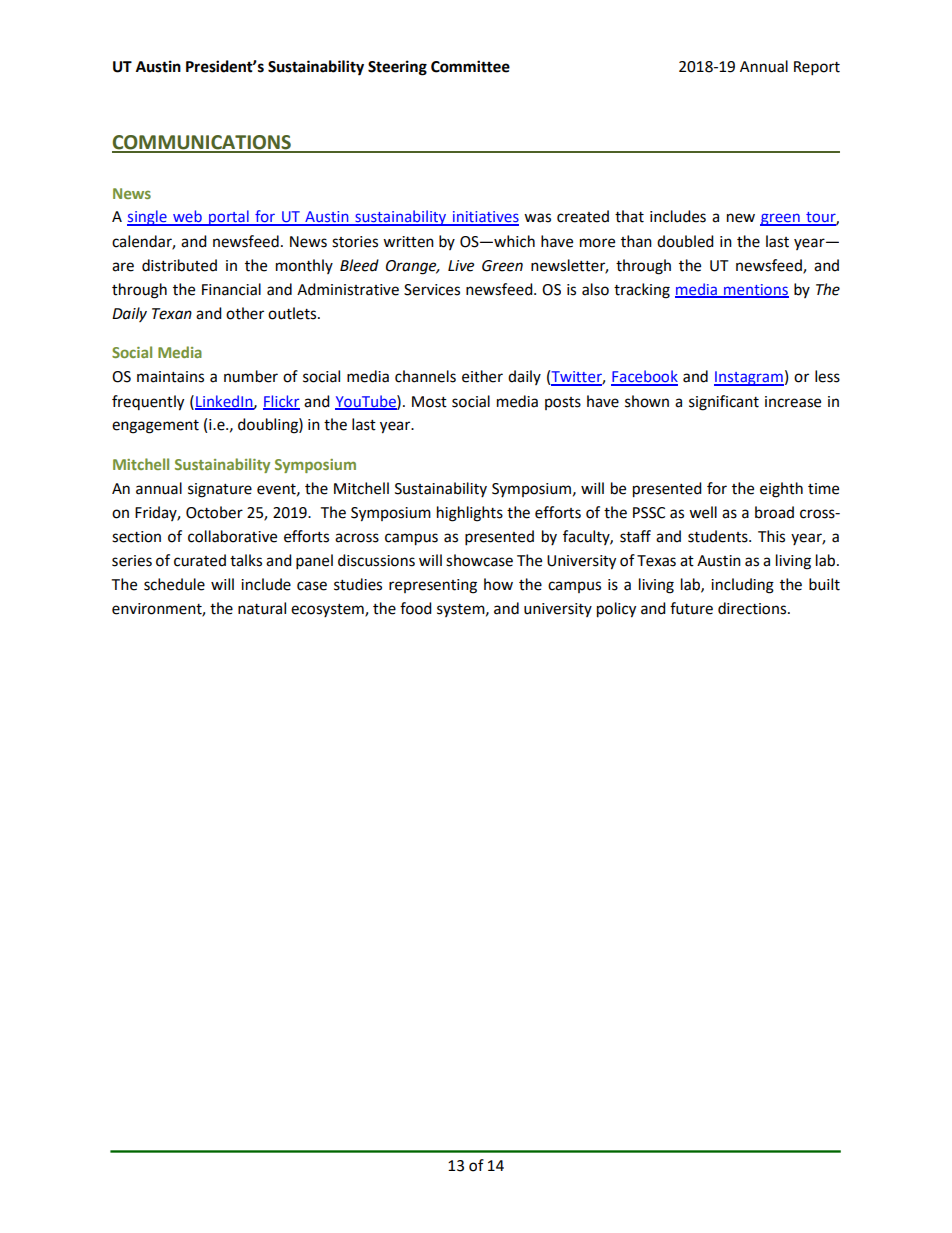 Image resolution: width=952 pixels, height=1233 pixels. Describe the element at coordinates (172, 314) in the document. I see `Texan` at that location.
